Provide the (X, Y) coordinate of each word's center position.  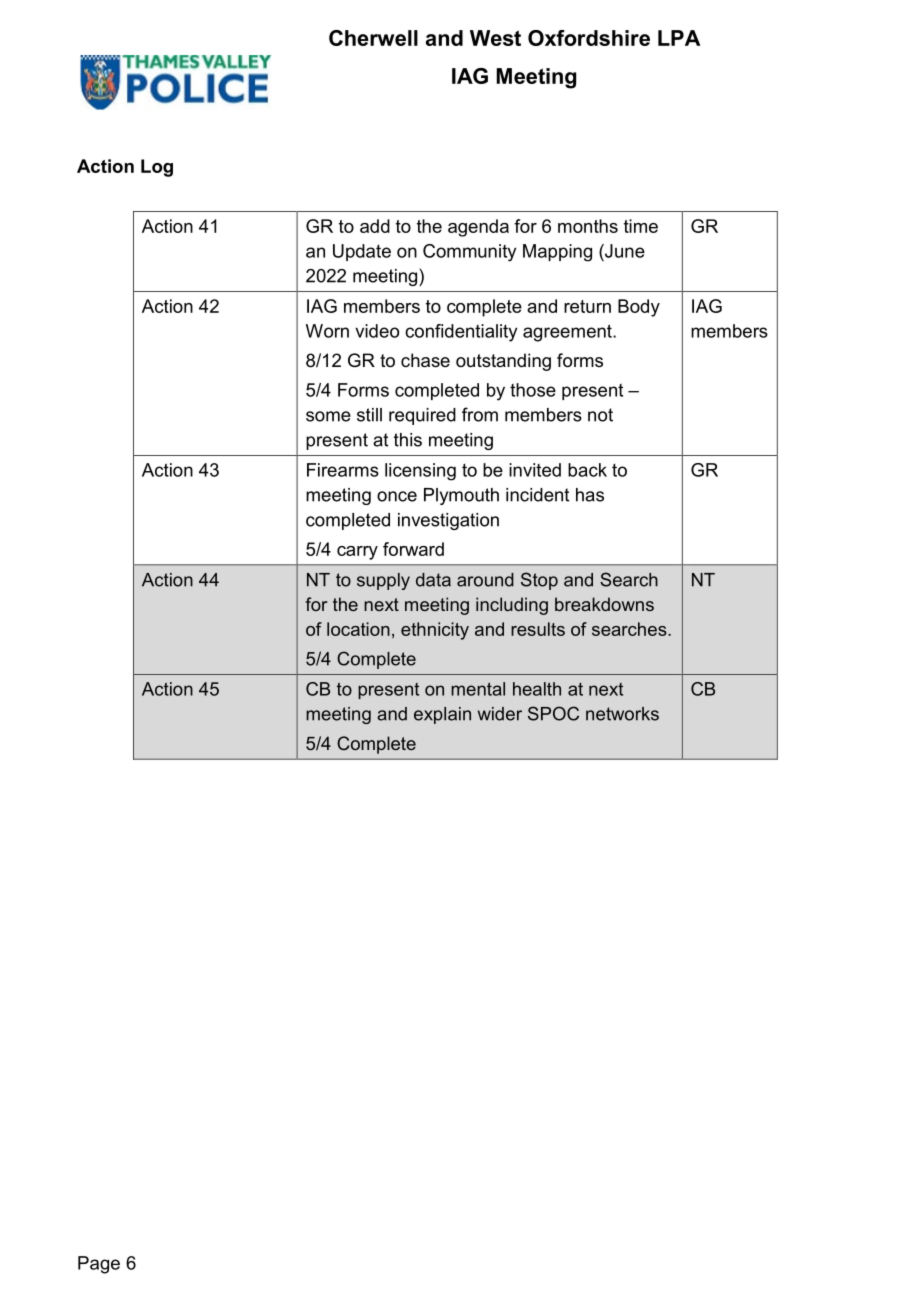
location (358, 629)
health (537, 689)
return (587, 306)
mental (478, 689)
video (377, 331)
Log (157, 168)
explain (442, 715)
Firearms (343, 470)
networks (622, 714)
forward (413, 549)
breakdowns (604, 604)
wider (500, 714)
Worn (327, 331)
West (495, 38)
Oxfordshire (589, 38)
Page (99, 1265)
